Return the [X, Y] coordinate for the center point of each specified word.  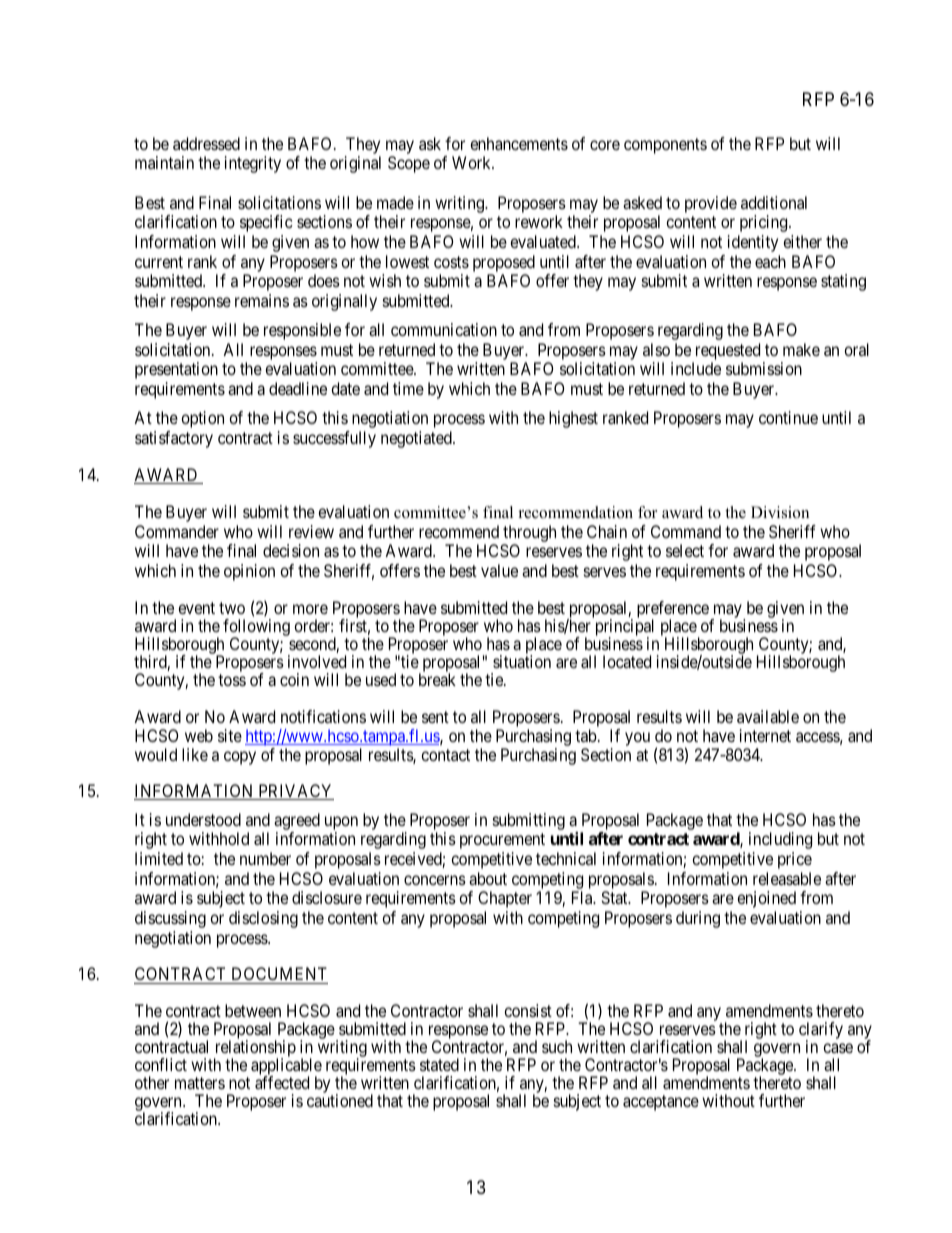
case [838, 1048]
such [557, 1046]
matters [200, 1083]
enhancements [519, 143]
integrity [253, 164]
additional [774, 202]
